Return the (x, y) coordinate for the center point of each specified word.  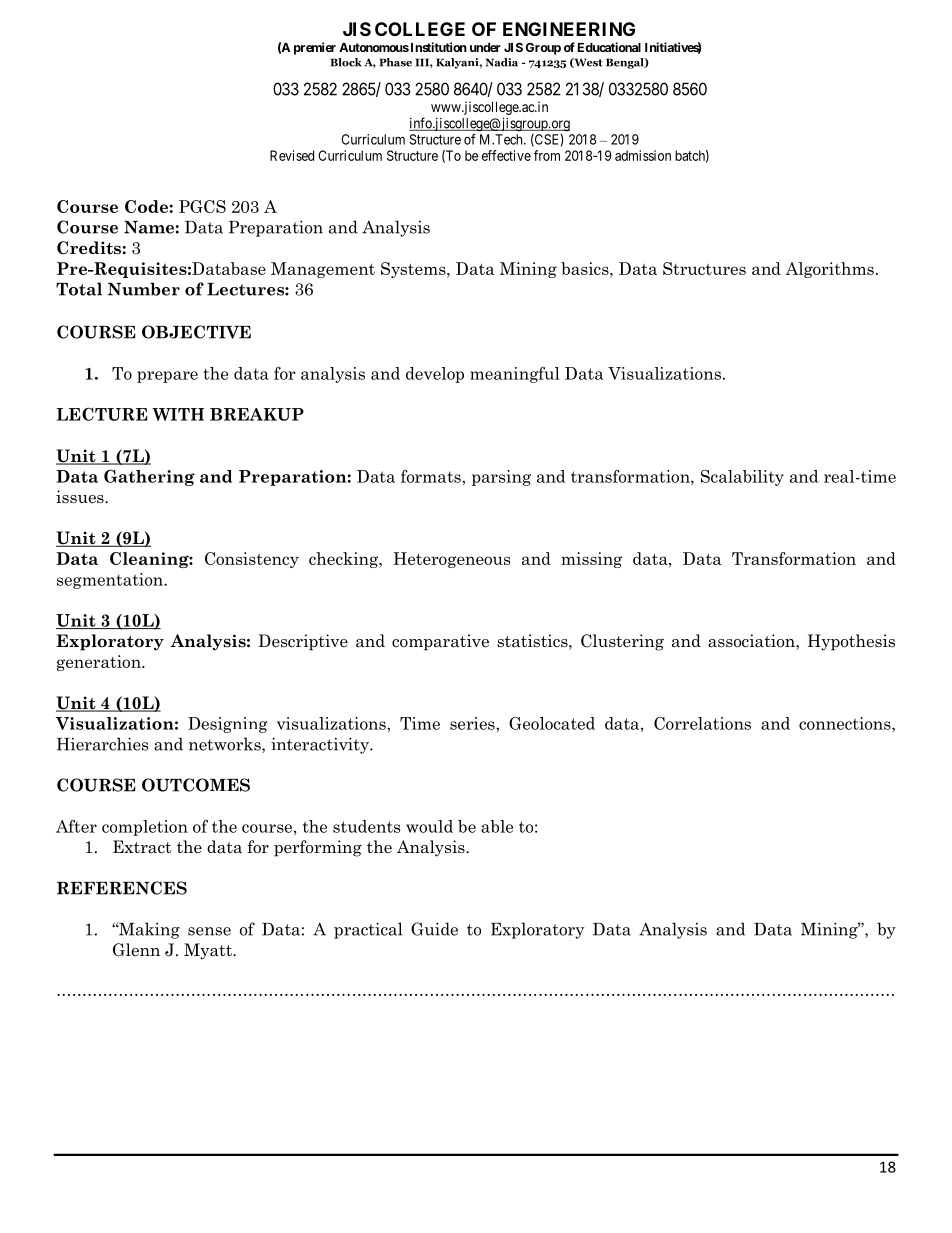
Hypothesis (851, 642)
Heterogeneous (452, 560)
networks (226, 745)
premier (315, 48)
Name (149, 227)
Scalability (742, 478)
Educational (609, 47)
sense (209, 931)
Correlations (702, 723)
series (473, 723)
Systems (414, 270)
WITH (178, 414)
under (485, 47)
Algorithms (829, 270)
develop (435, 375)
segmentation (111, 581)
